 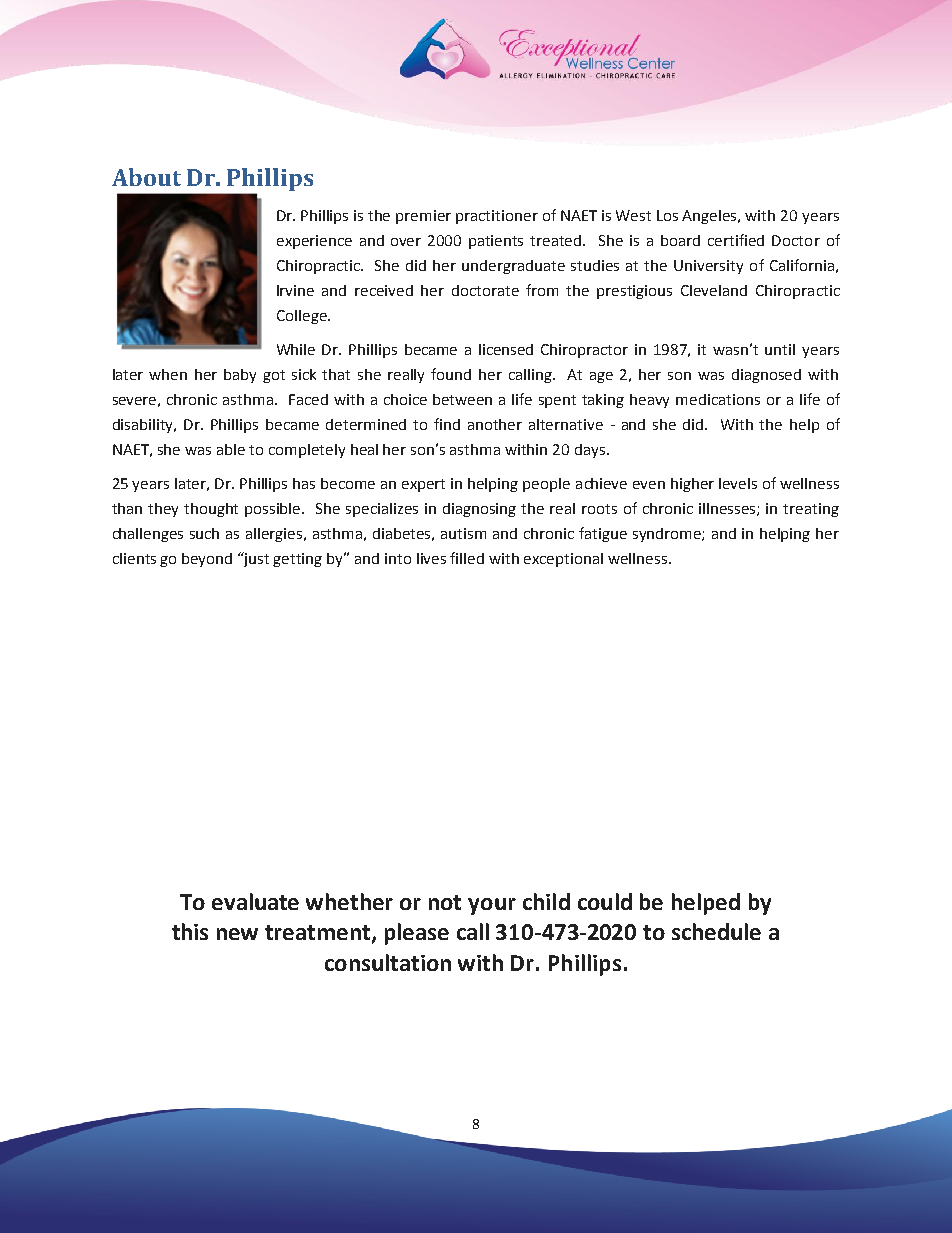 What do you see at coordinates (738, 483) in the screenshot?
I see `levels` at bounding box center [738, 483].
